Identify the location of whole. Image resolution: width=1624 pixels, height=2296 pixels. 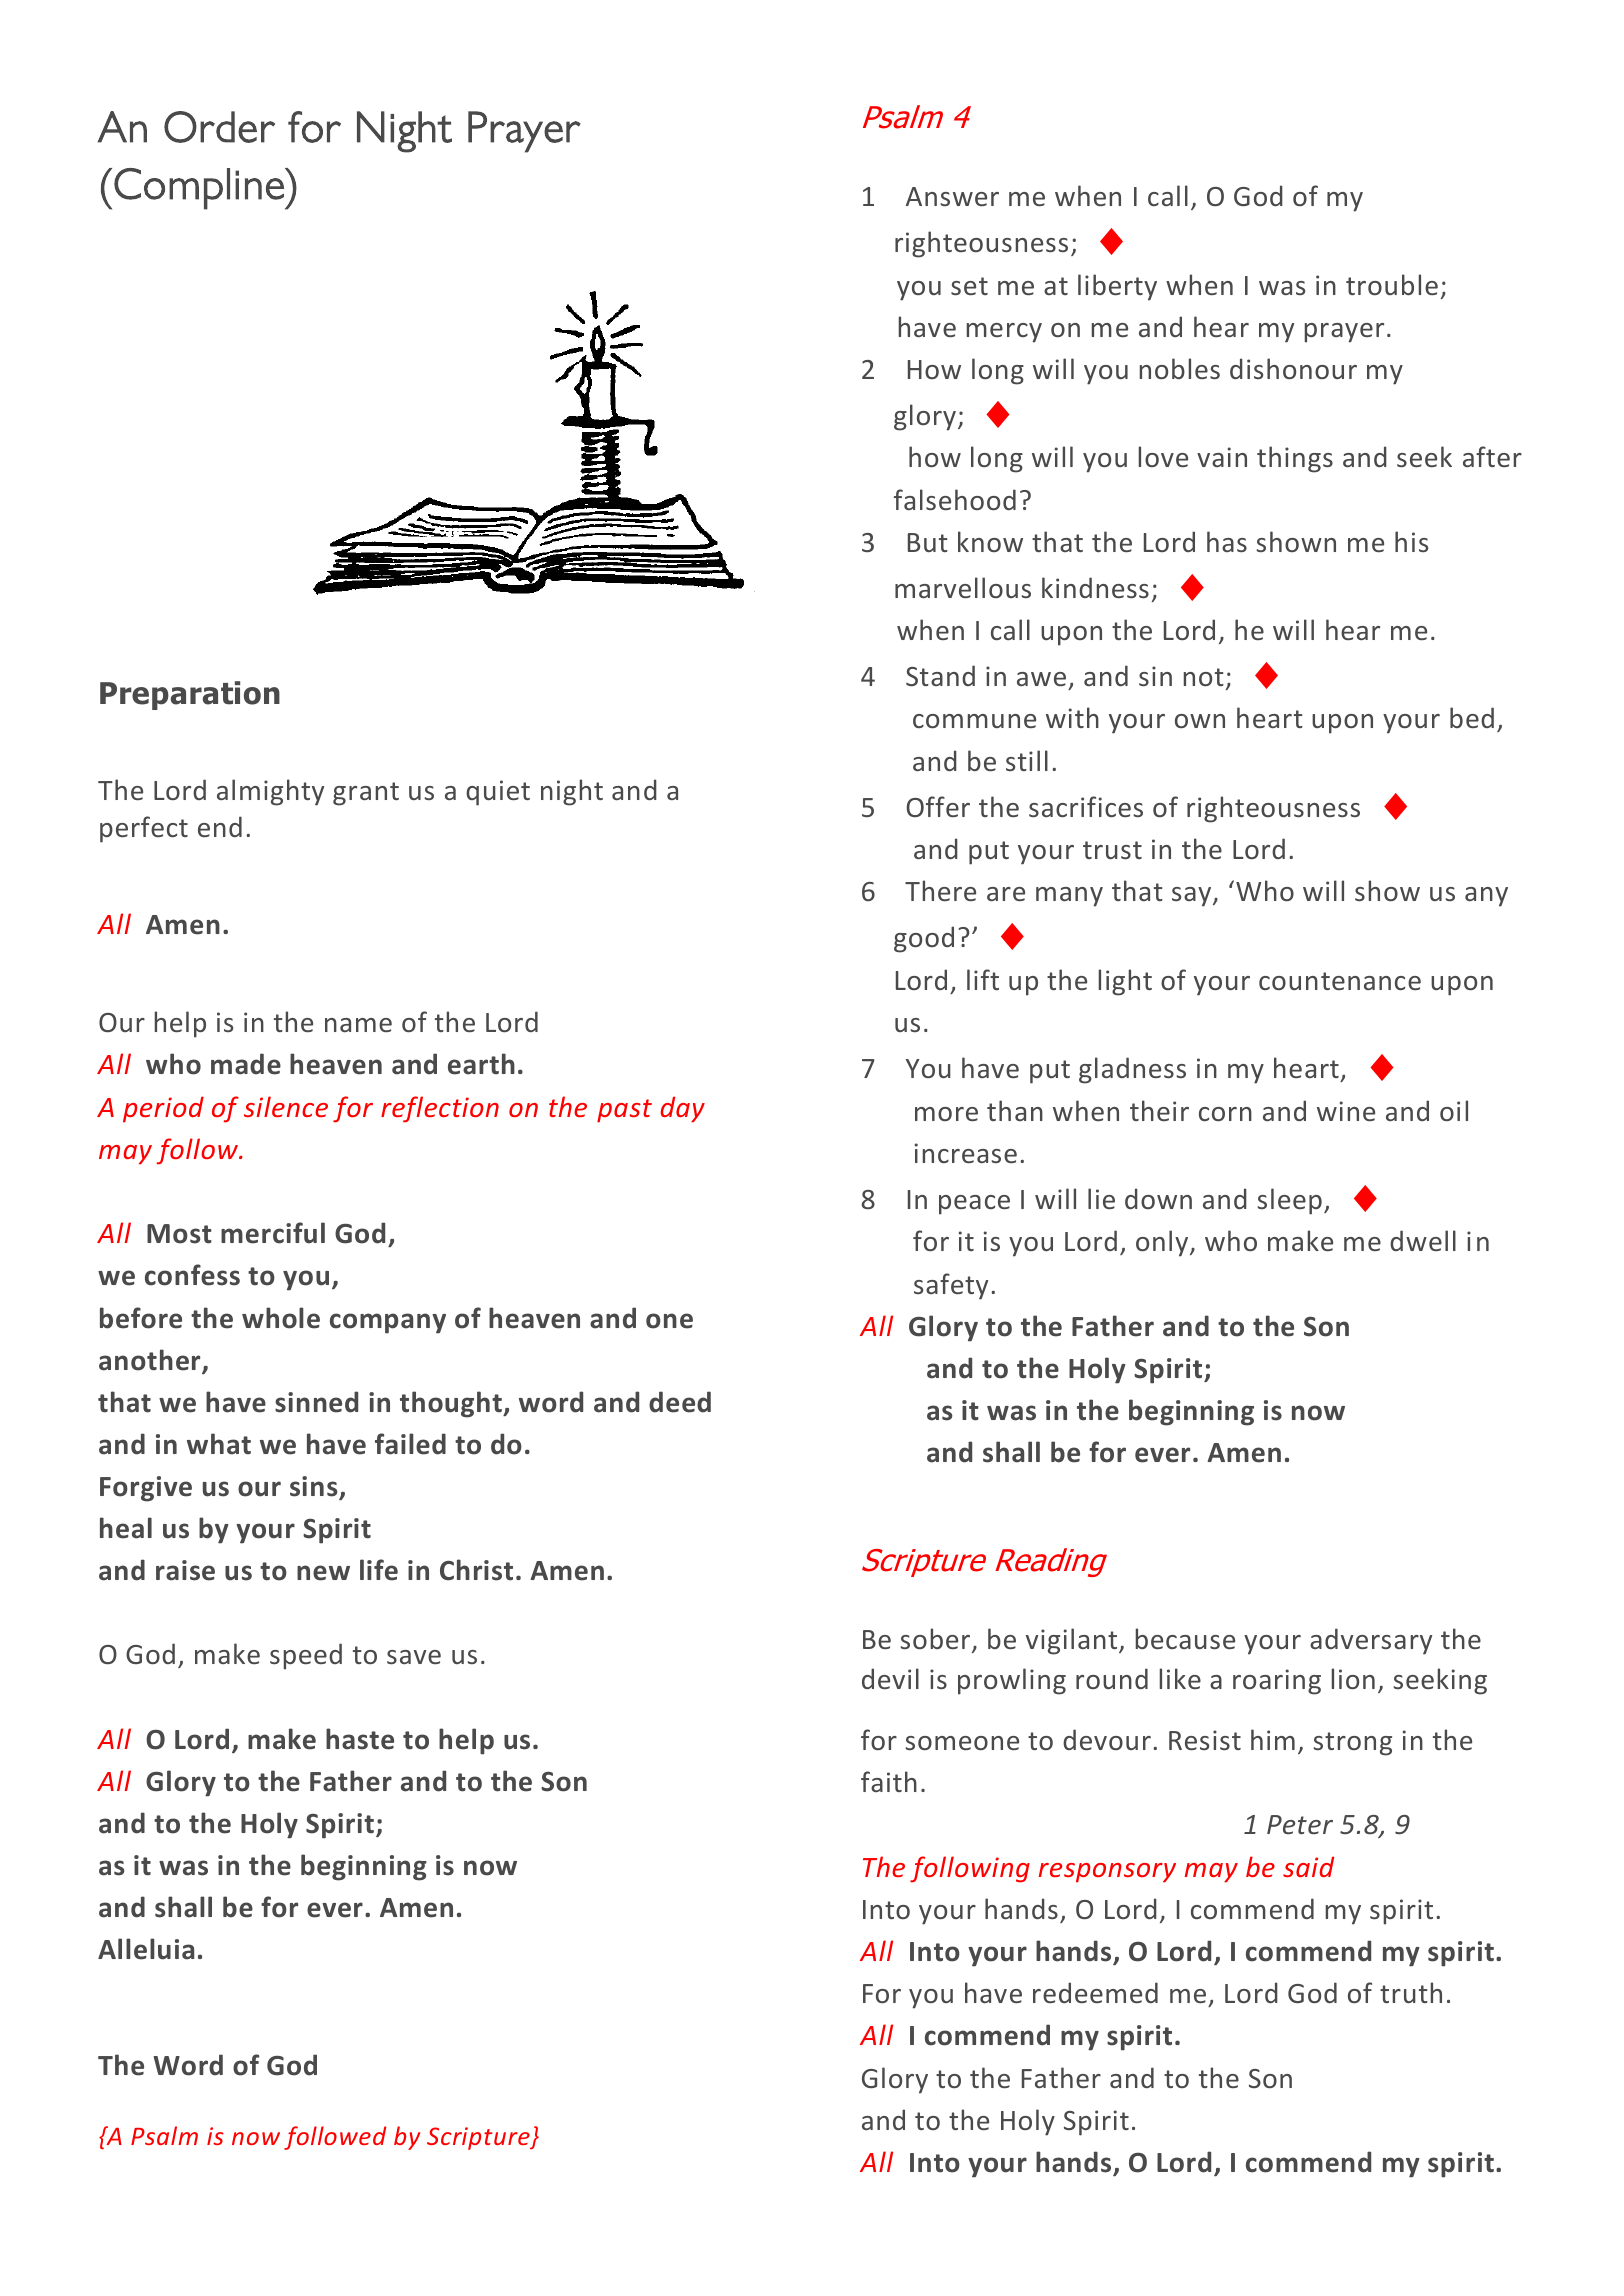
(281, 1318).
